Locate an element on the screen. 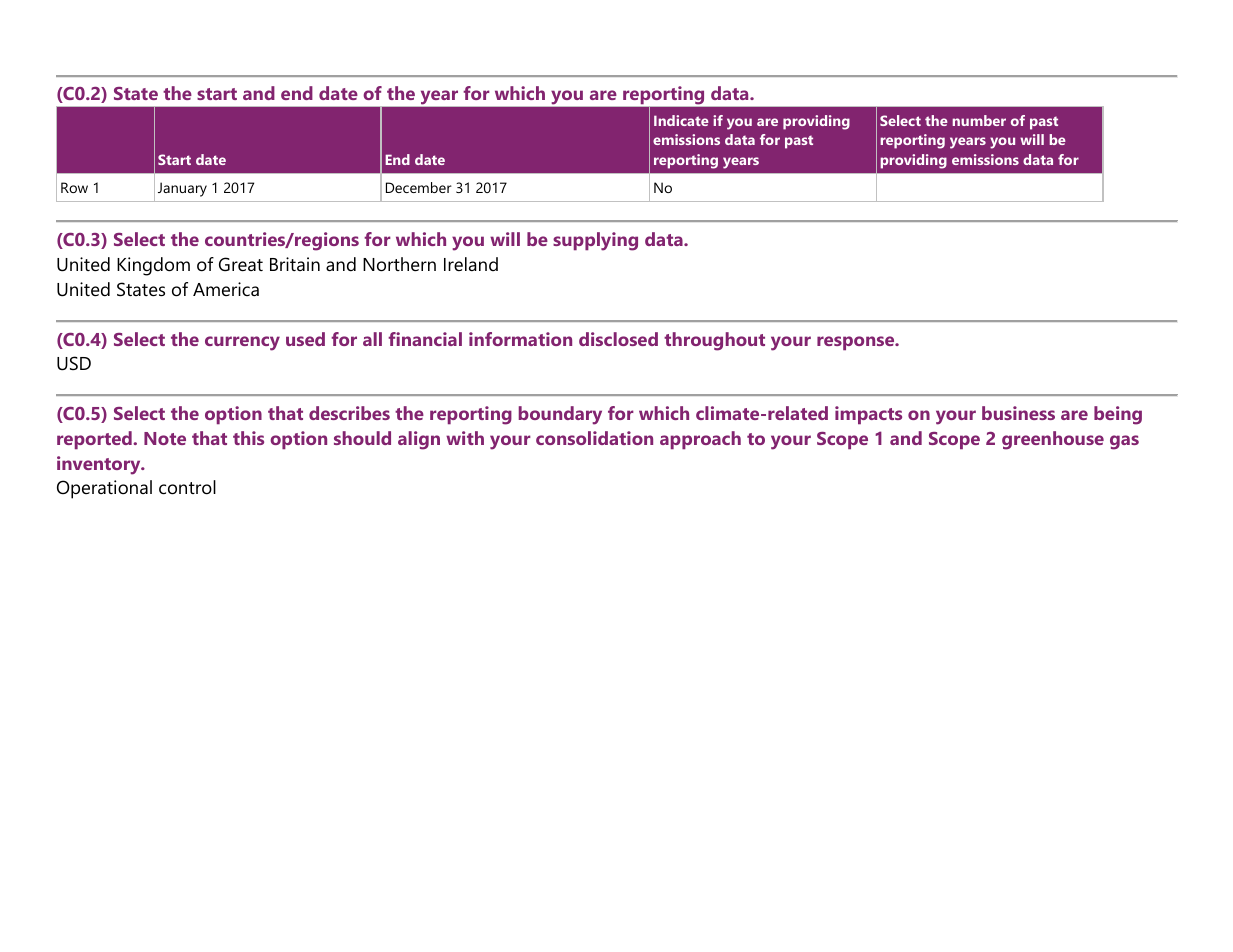 This screenshot has width=1233, height=952. number is located at coordinates (979, 120).
